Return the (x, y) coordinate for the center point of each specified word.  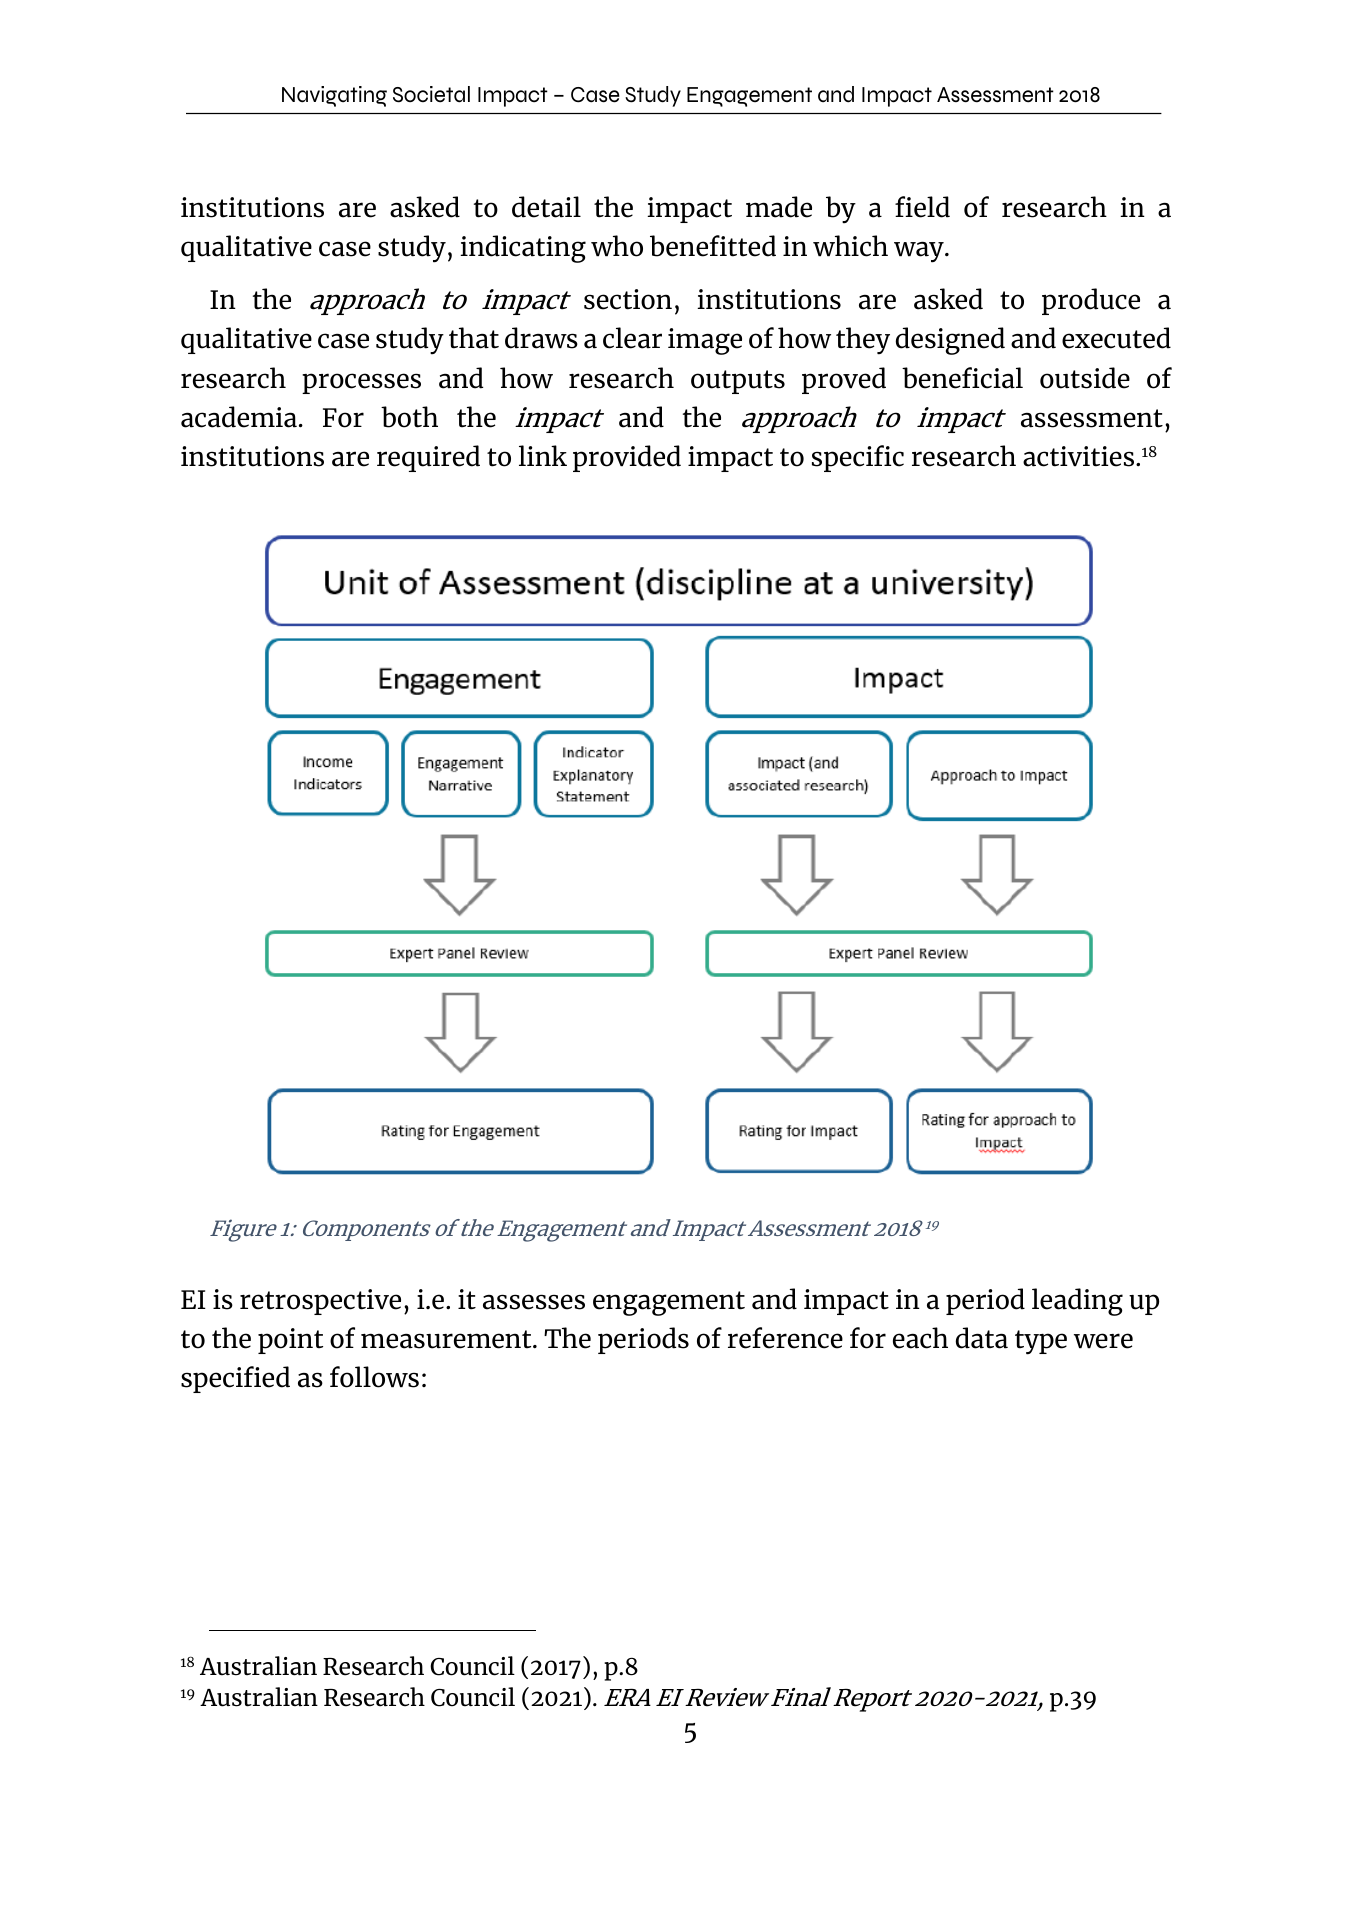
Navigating (334, 96)
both (409, 417)
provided (627, 458)
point (290, 1341)
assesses (534, 1302)
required (428, 458)
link (543, 455)
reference (785, 1338)
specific (858, 458)
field (922, 207)
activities (1080, 456)
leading (1077, 1302)
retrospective (320, 1302)
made (779, 207)
